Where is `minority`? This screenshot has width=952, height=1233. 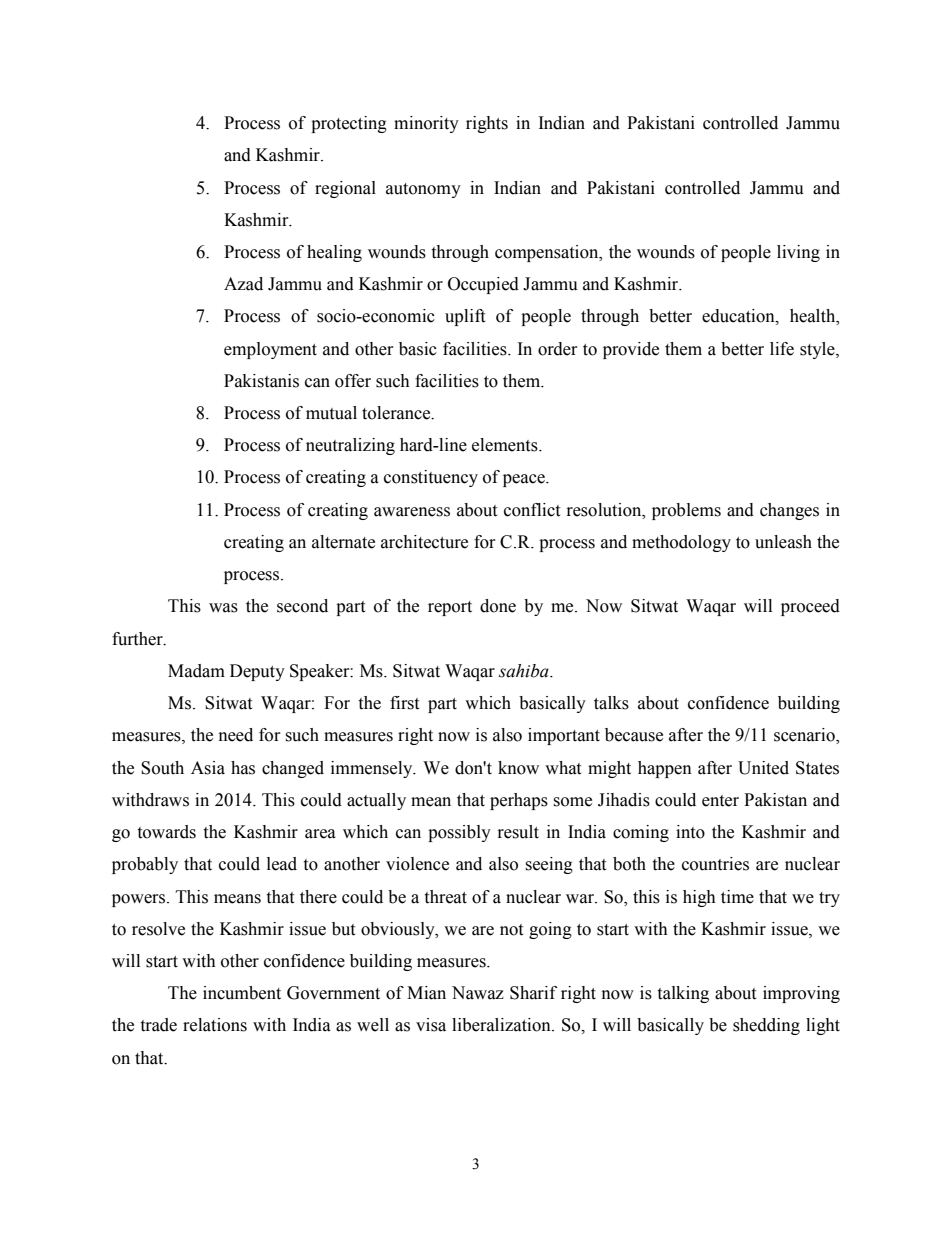 minority is located at coordinates (426, 124).
